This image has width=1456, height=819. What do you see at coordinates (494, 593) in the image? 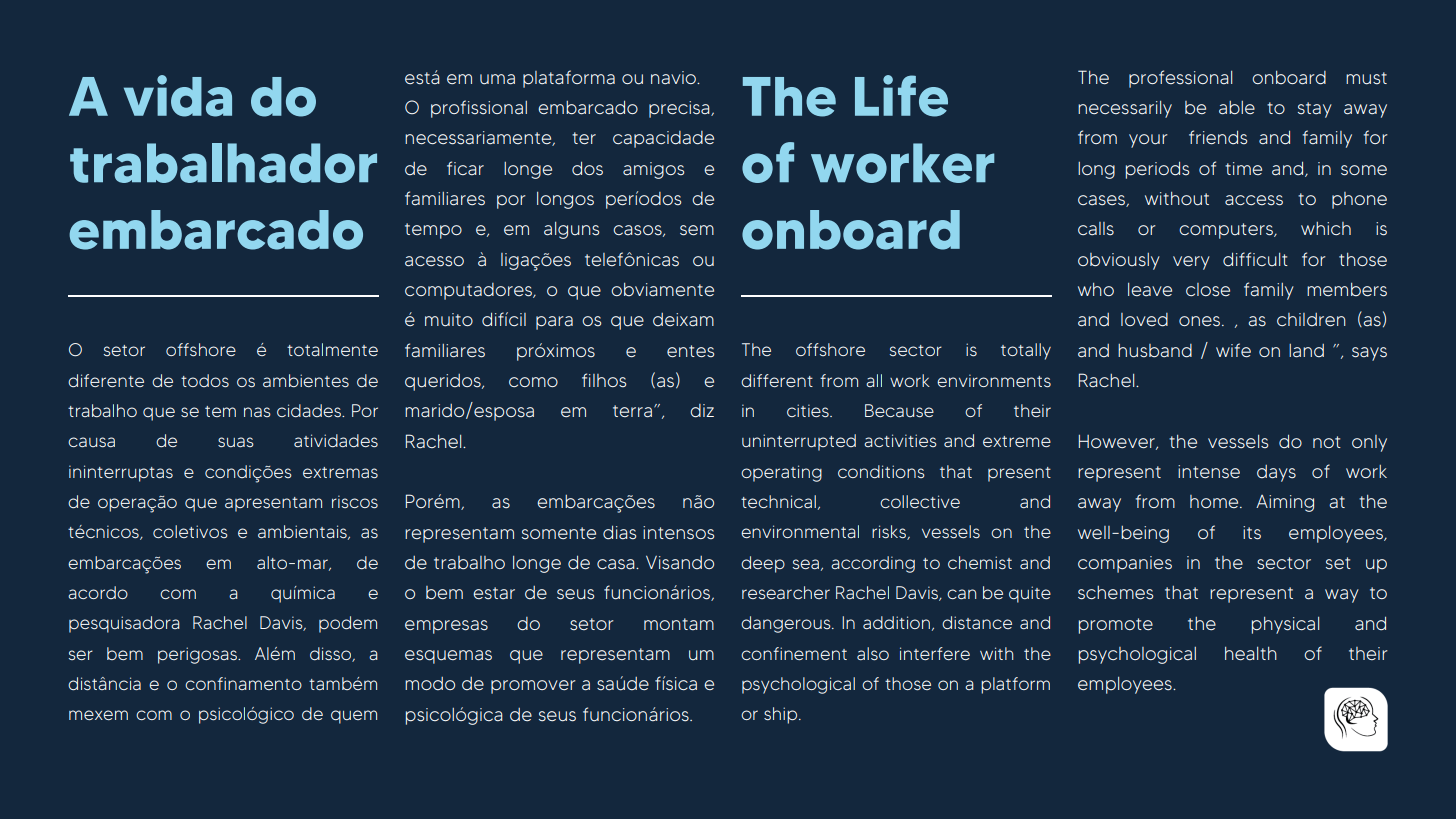
I see `estar` at bounding box center [494, 593].
